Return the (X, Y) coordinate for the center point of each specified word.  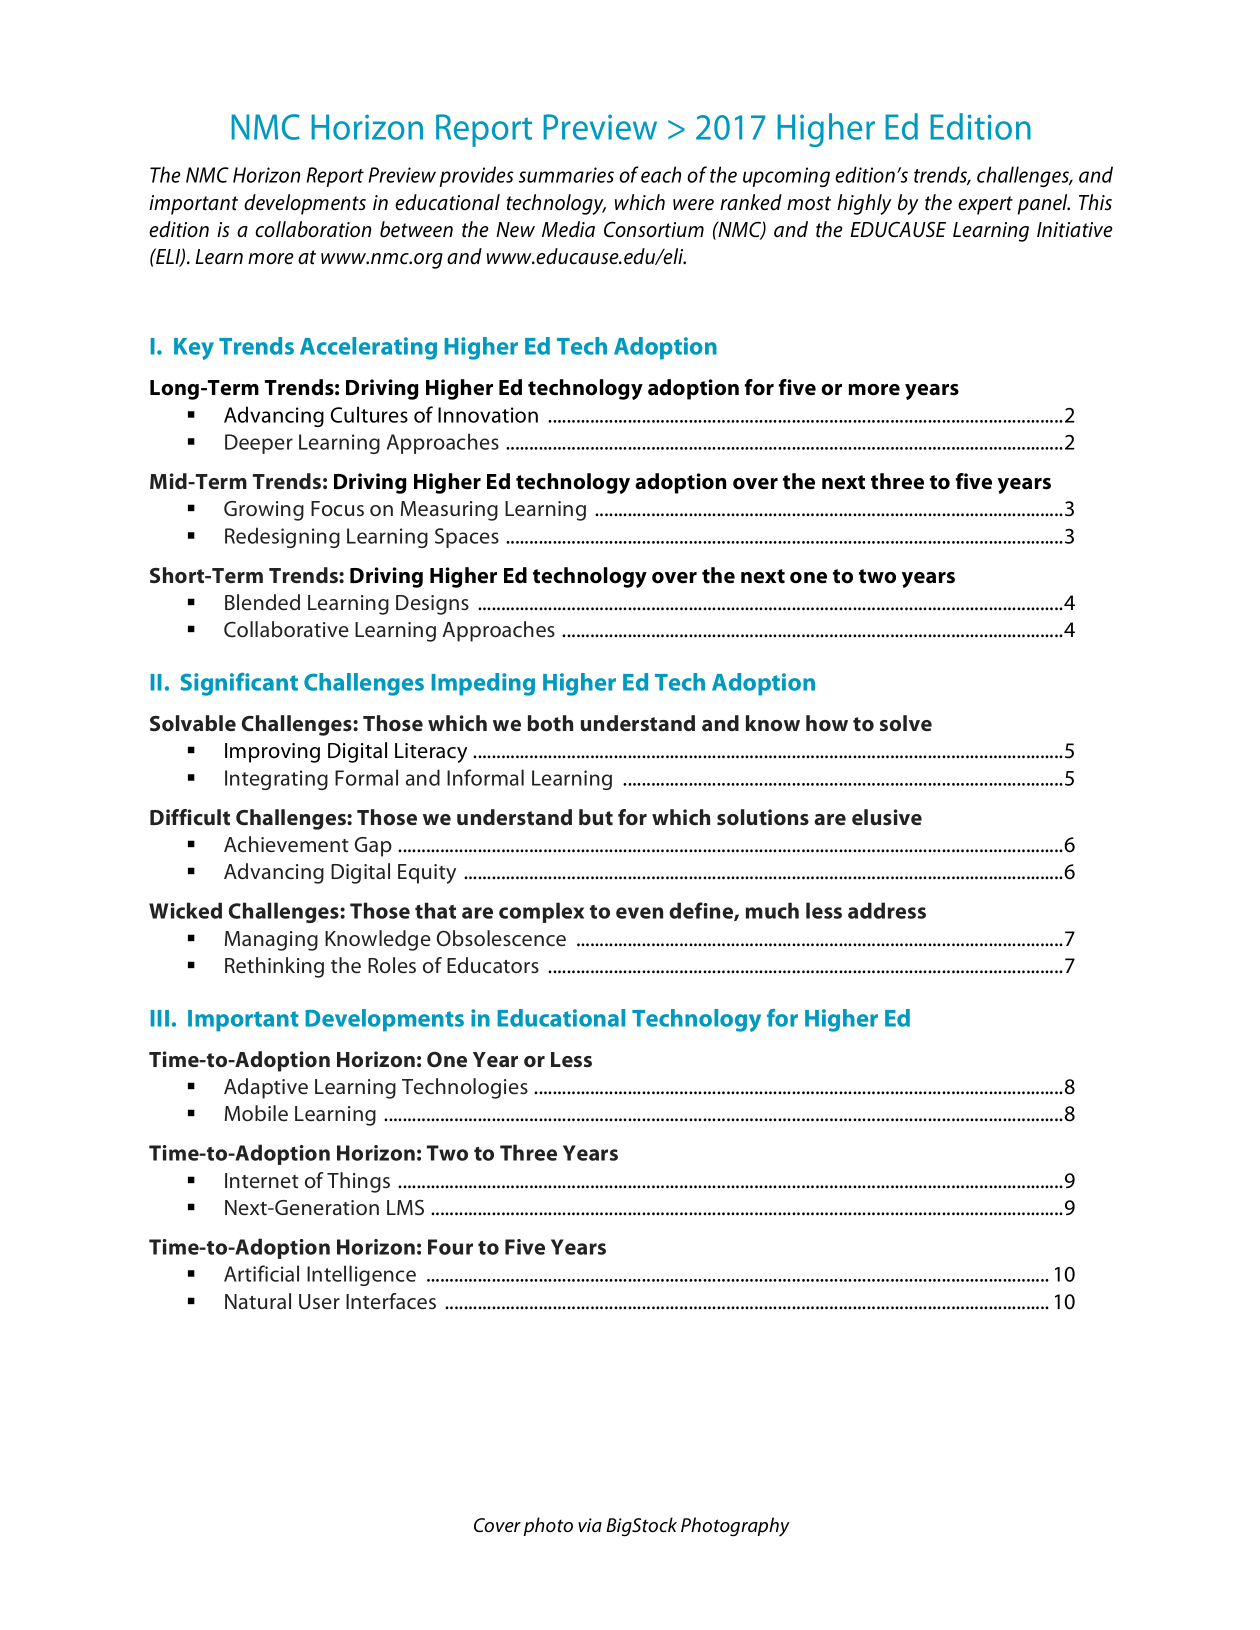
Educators (493, 965)
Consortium (654, 229)
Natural (258, 1301)
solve (906, 723)
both (550, 723)
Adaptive (266, 1088)
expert (985, 205)
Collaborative (286, 629)
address (887, 910)
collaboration (313, 229)
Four (450, 1247)
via (590, 1525)
